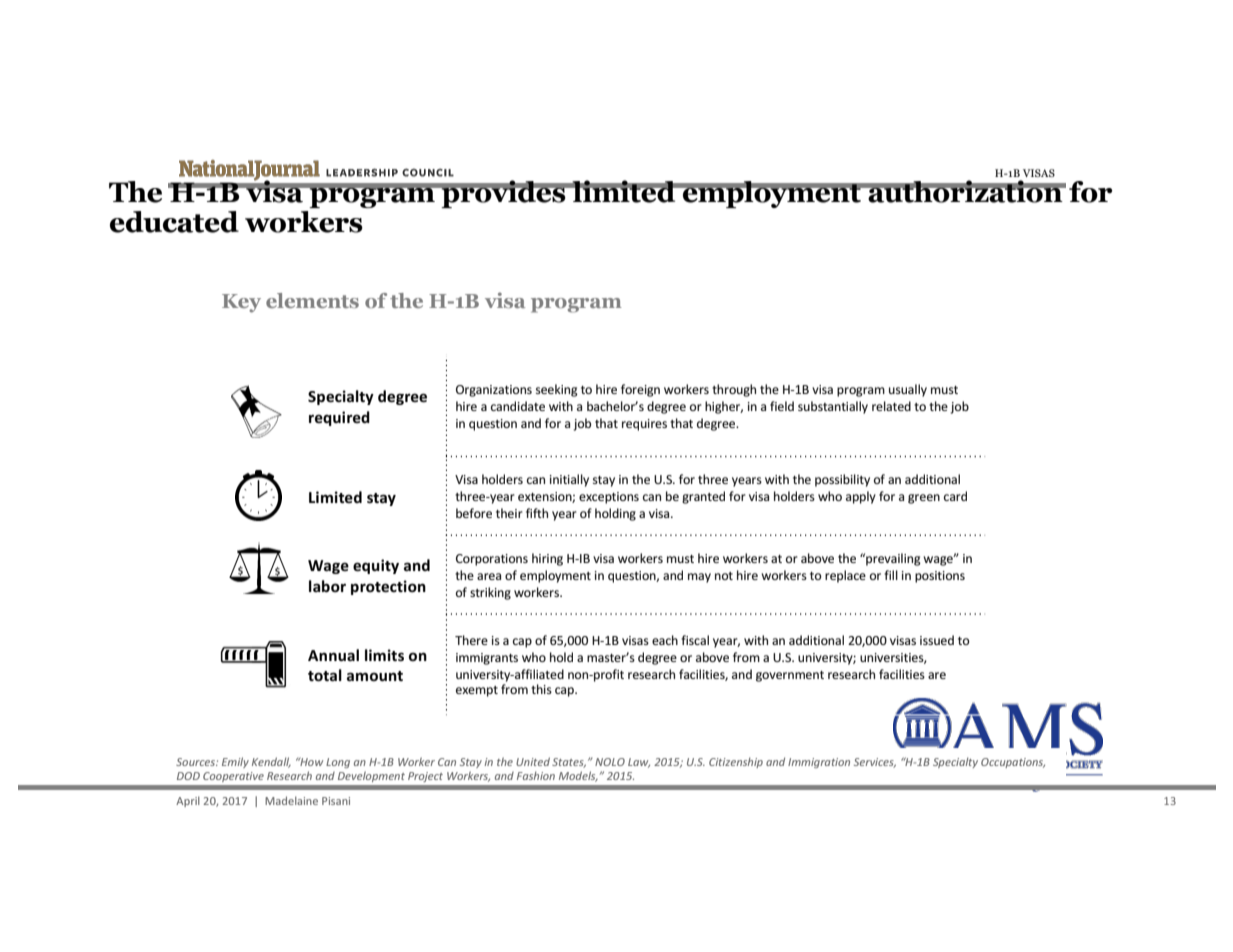  What do you see at coordinates (327, 586) in the image?
I see `labor` at bounding box center [327, 586].
